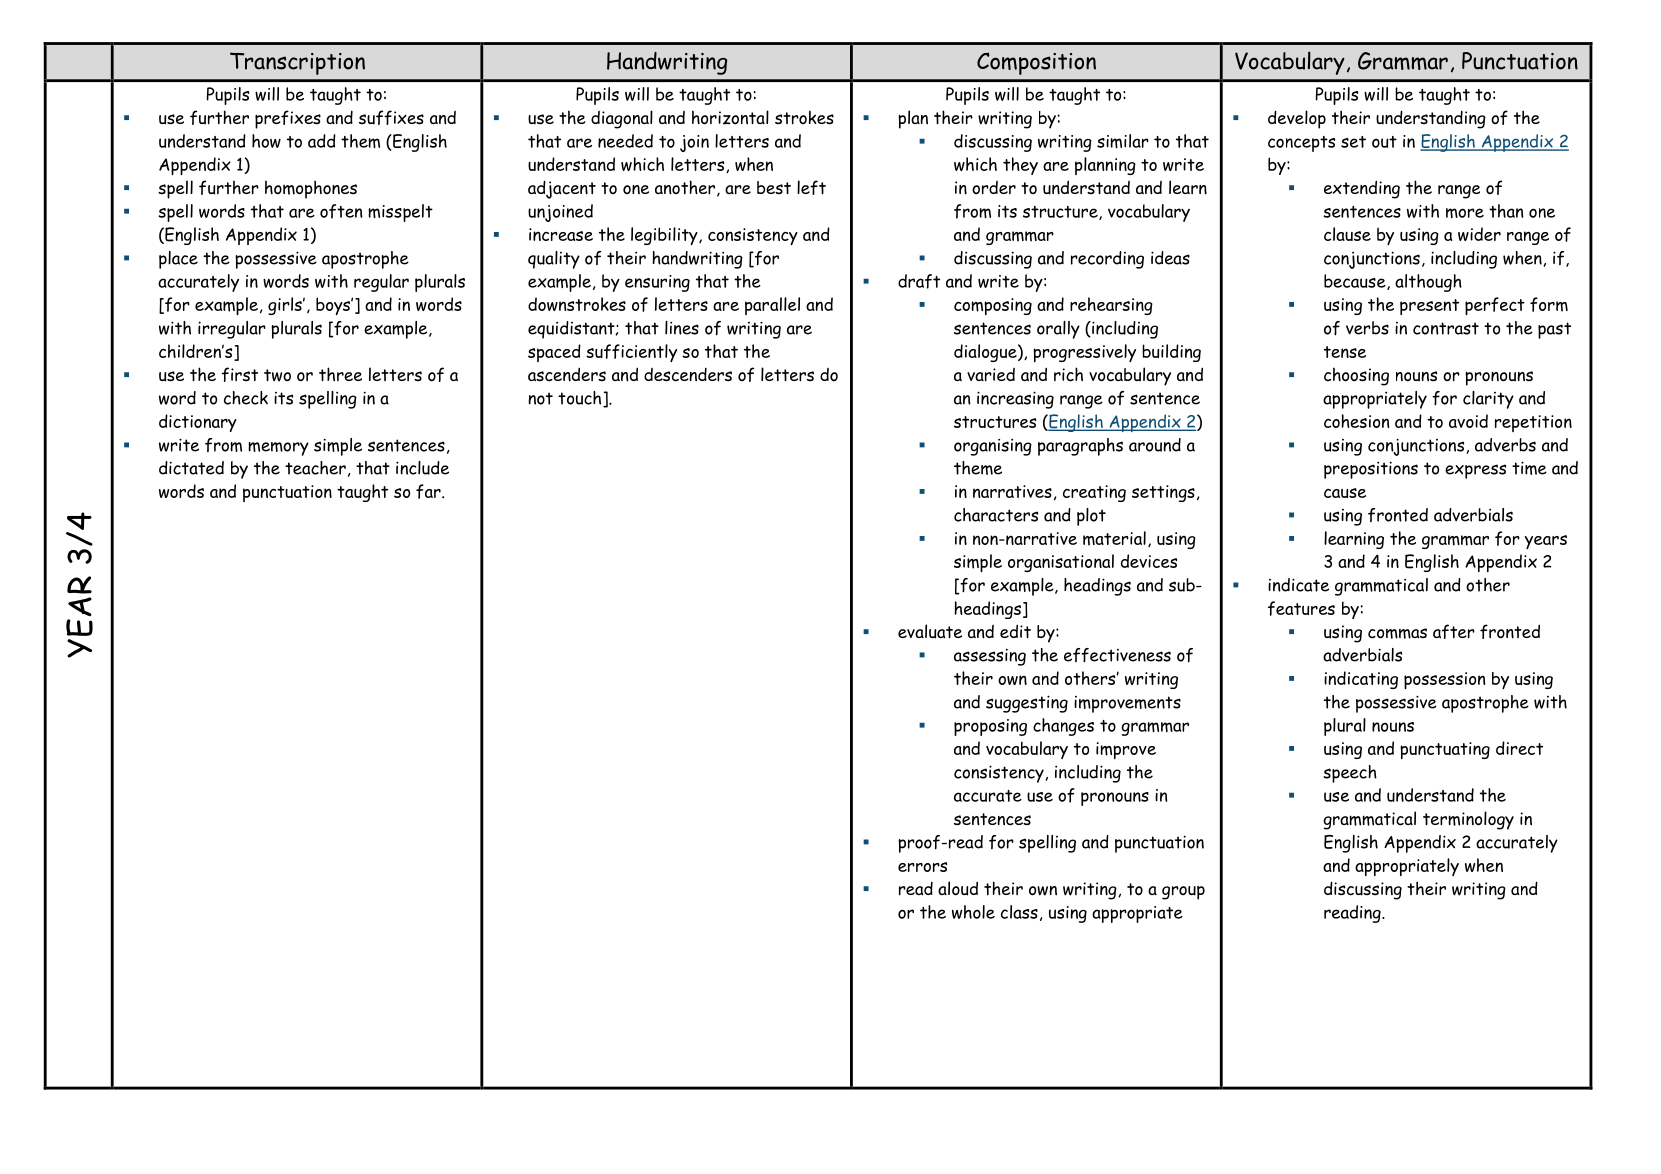 The image size is (1661, 1174). What do you see at coordinates (922, 867) in the document?
I see `errors` at bounding box center [922, 867].
